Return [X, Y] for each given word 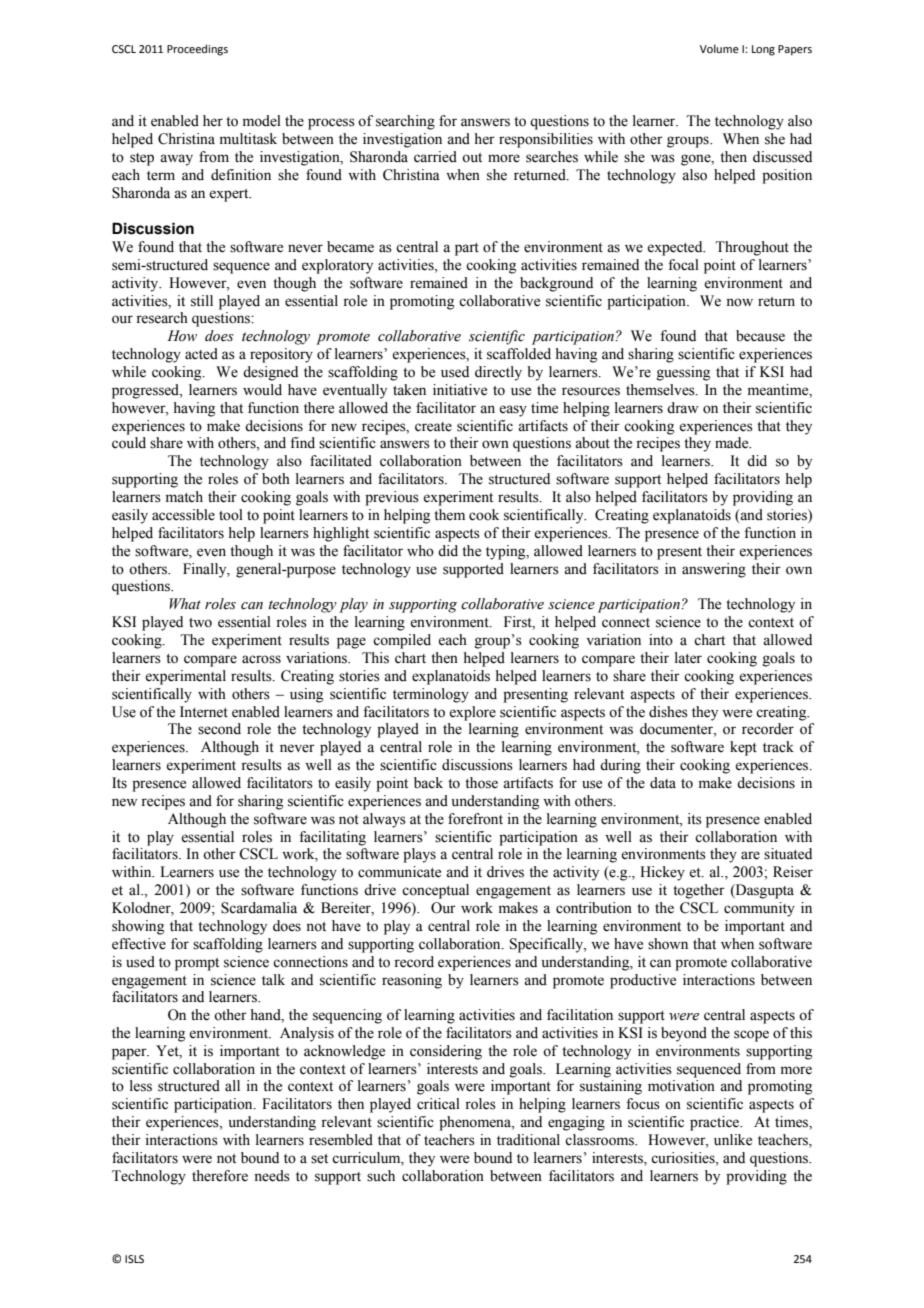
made [733, 443]
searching [405, 122]
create [433, 427]
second [219, 729]
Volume [719, 48]
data [663, 783]
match [184, 497]
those [481, 783]
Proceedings [197, 50]
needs [272, 1176]
